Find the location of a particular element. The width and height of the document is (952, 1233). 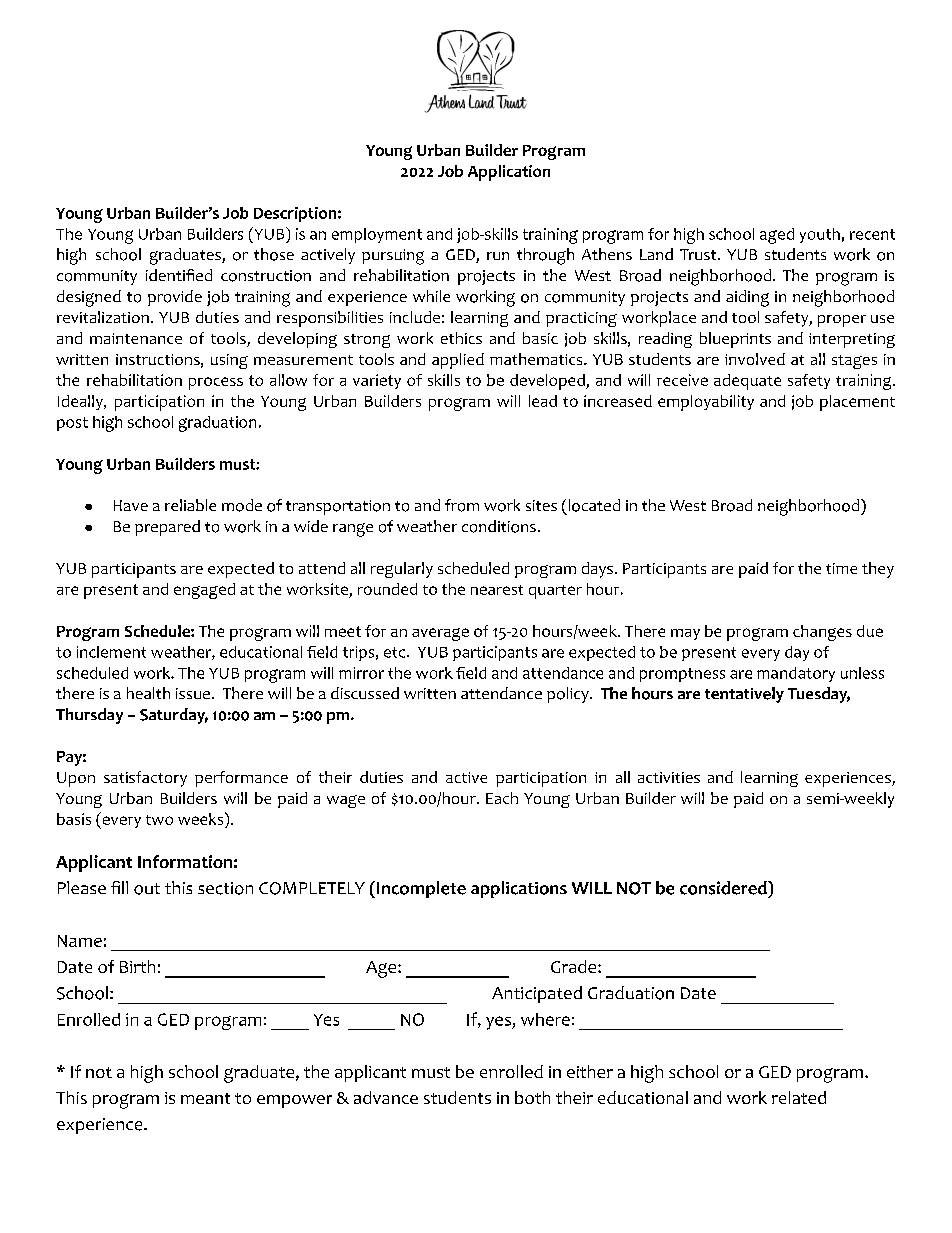

average is located at coordinates (440, 634).
